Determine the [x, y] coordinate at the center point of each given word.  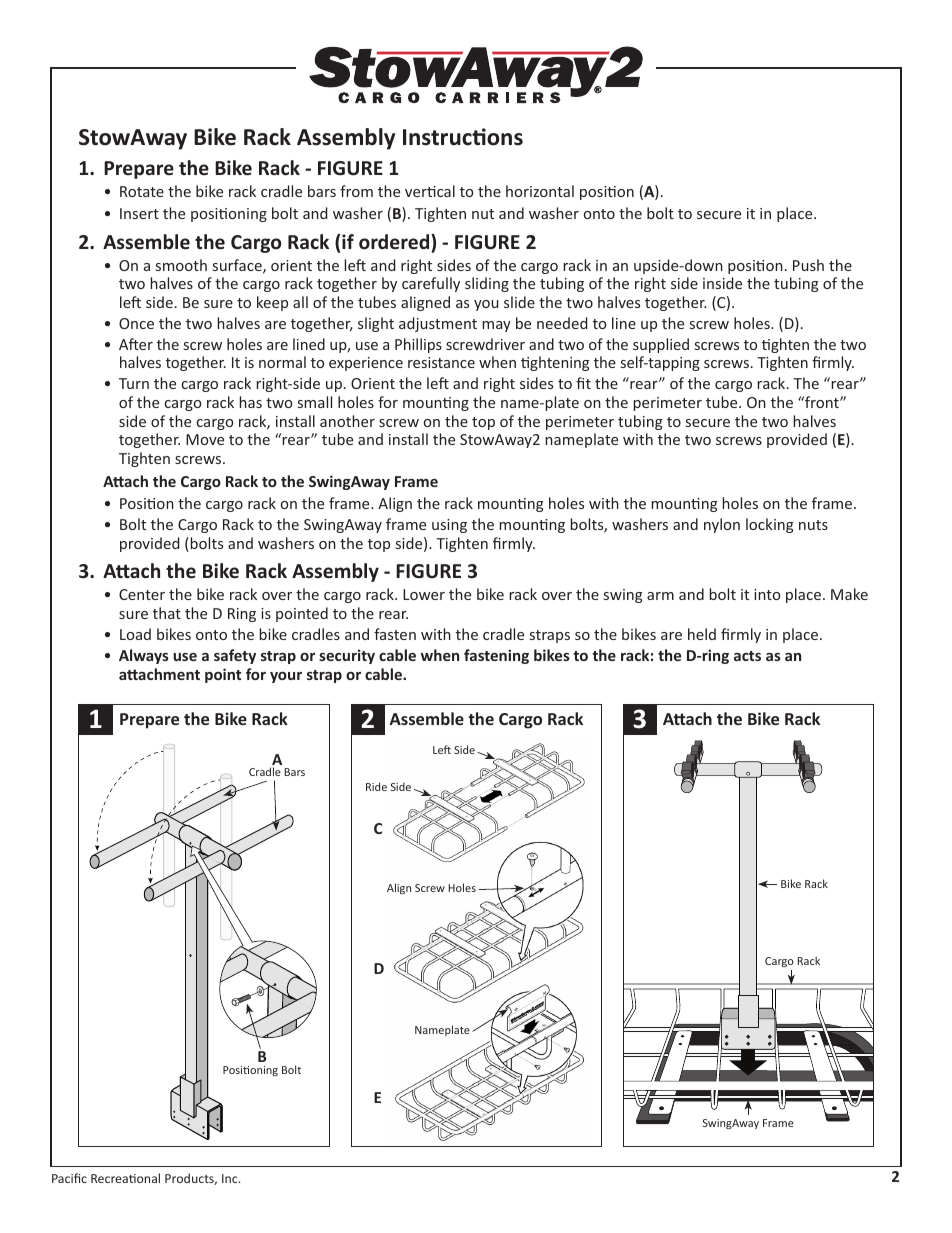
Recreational [125, 1178]
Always [144, 656]
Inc [231, 1178]
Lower [424, 594]
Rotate [142, 191]
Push [808, 265]
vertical [430, 191]
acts [747, 656]
